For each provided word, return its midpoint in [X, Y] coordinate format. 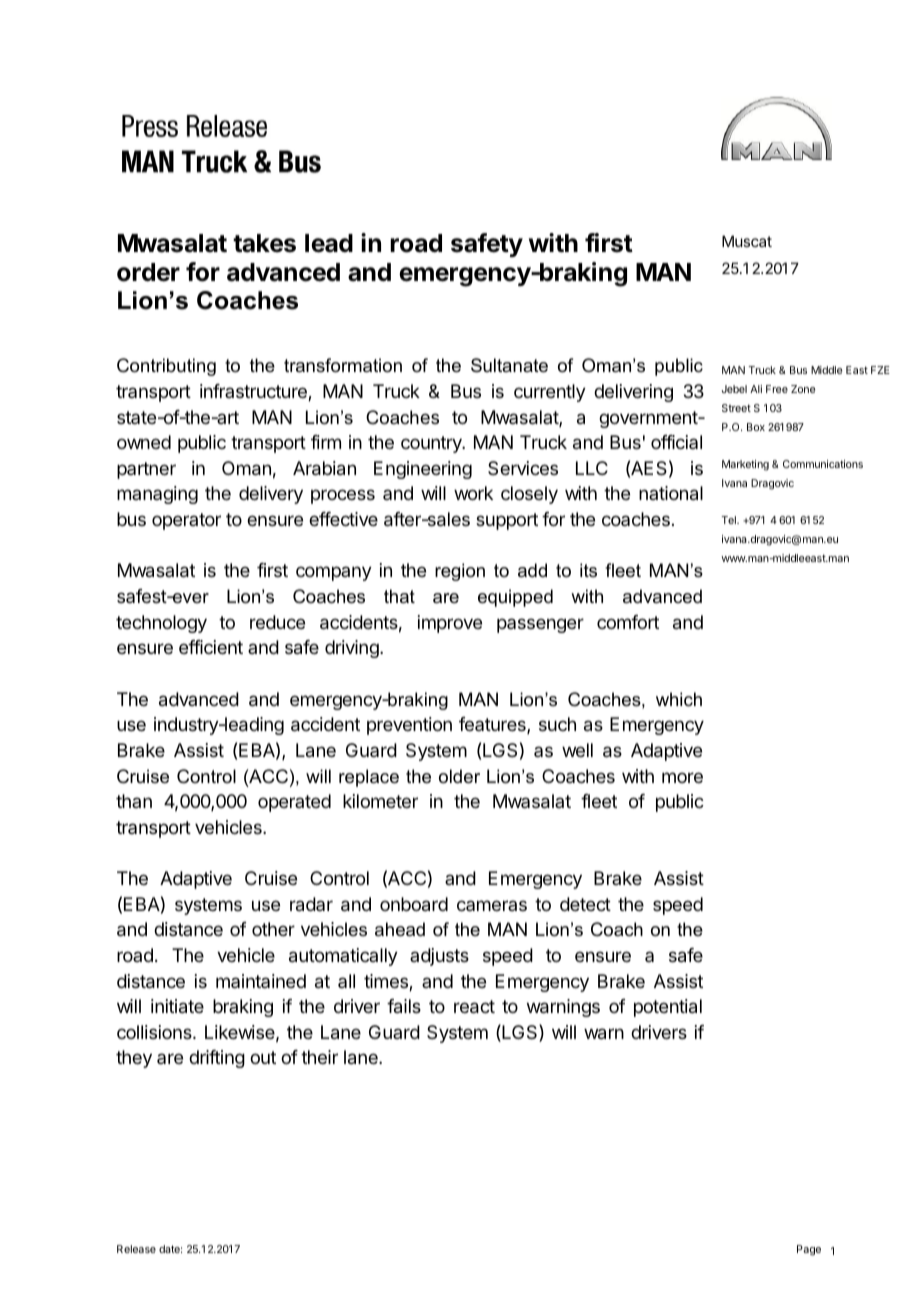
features [493, 725]
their [319, 1057]
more [682, 777]
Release [136, 1249]
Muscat [747, 241]
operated [294, 803]
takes [264, 243]
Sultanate [509, 365]
